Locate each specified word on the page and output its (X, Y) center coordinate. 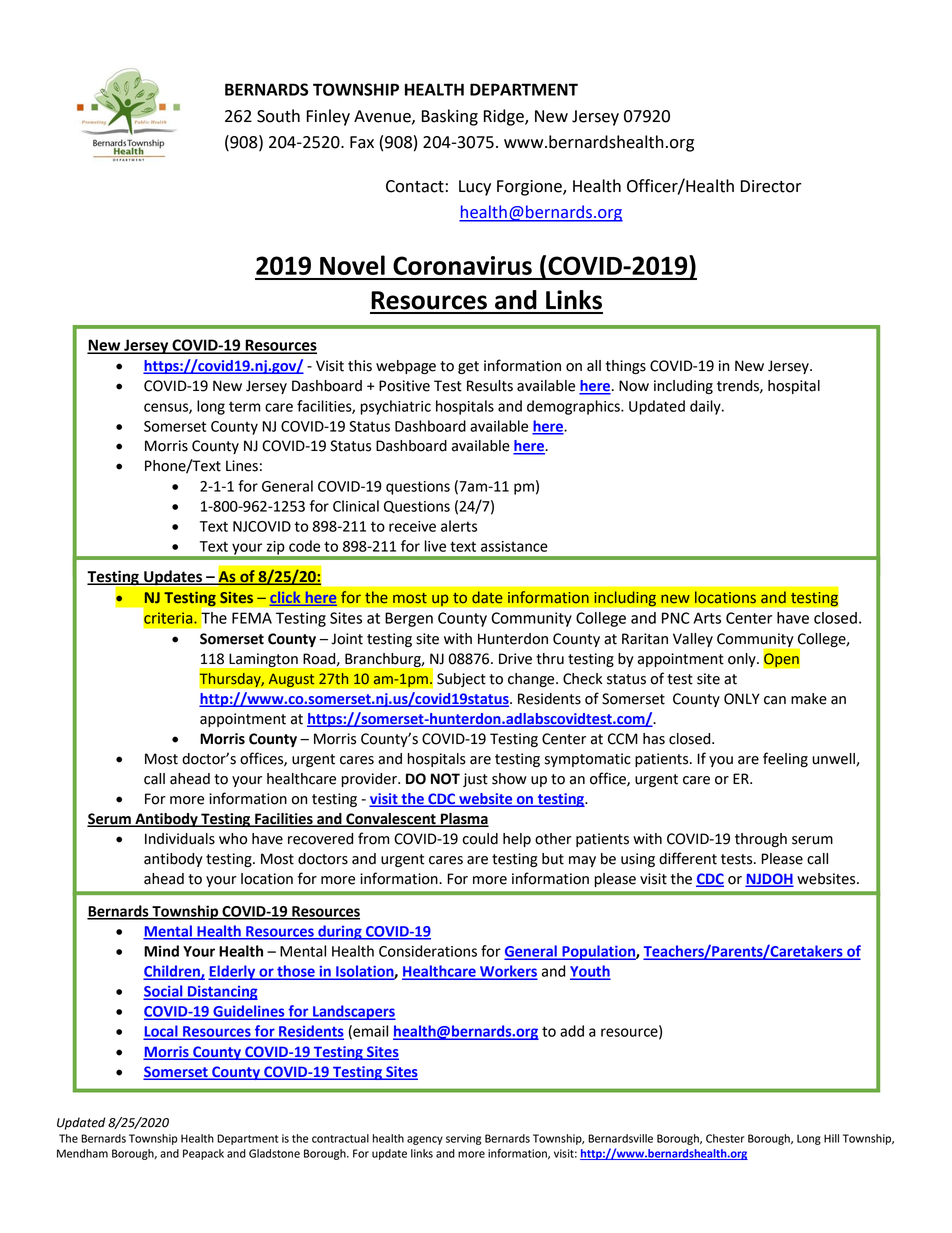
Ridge (505, 117)
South (278, 116)
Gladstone (274, 1153)
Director (771, 186)
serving (463, 1139)
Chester (725, 1138)
